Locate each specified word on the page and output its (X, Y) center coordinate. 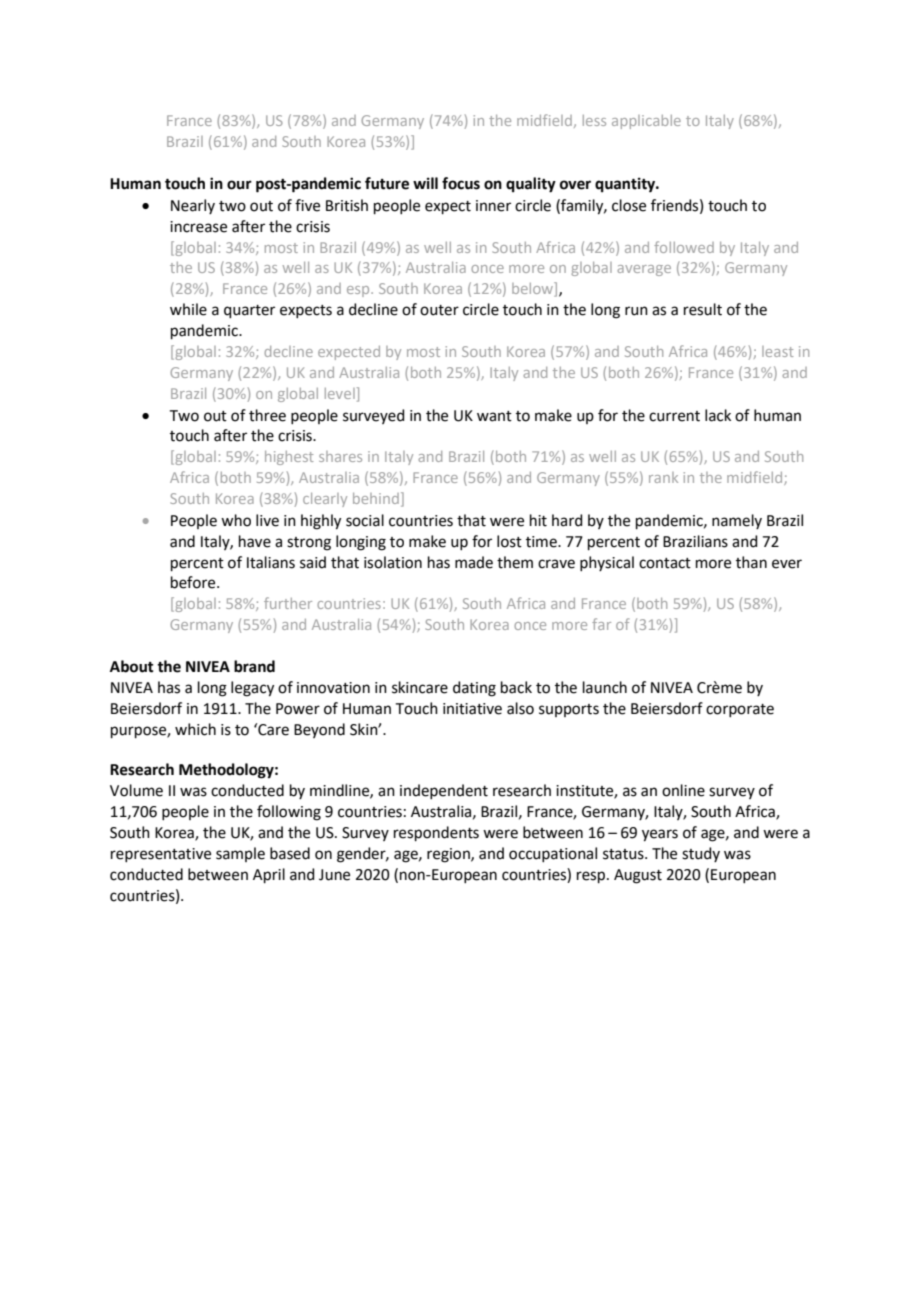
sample (240, 854)
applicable (646, 122)
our (239, 185)
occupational (553, 854)
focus (461, 183)
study (701, 854)
